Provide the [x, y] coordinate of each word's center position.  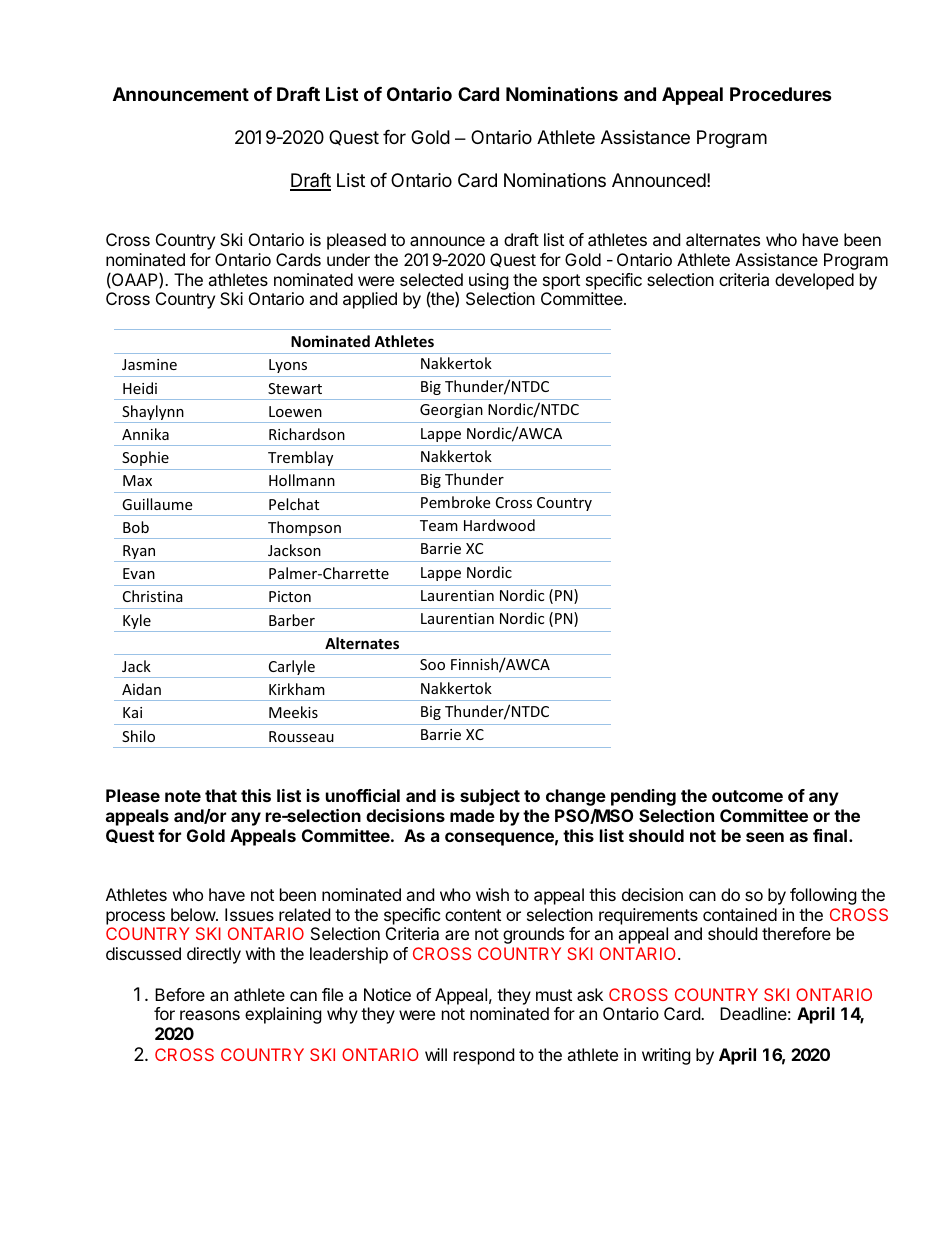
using [489, 281]
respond [484, 1056]
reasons [210, 1015]
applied [370, 300]
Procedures [781, 94]
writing [666, 1056]
